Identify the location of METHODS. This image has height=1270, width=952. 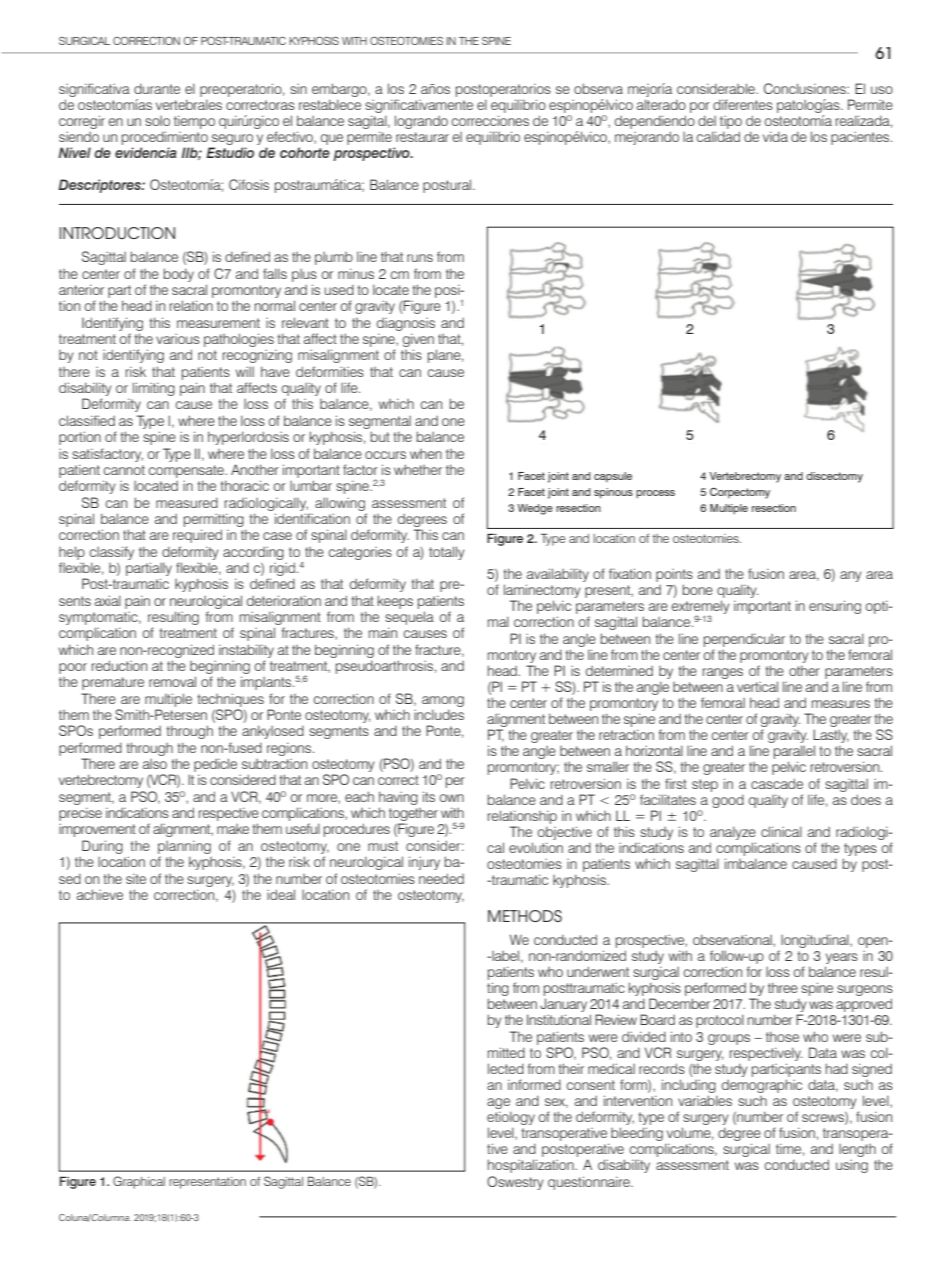
(525, 916).
